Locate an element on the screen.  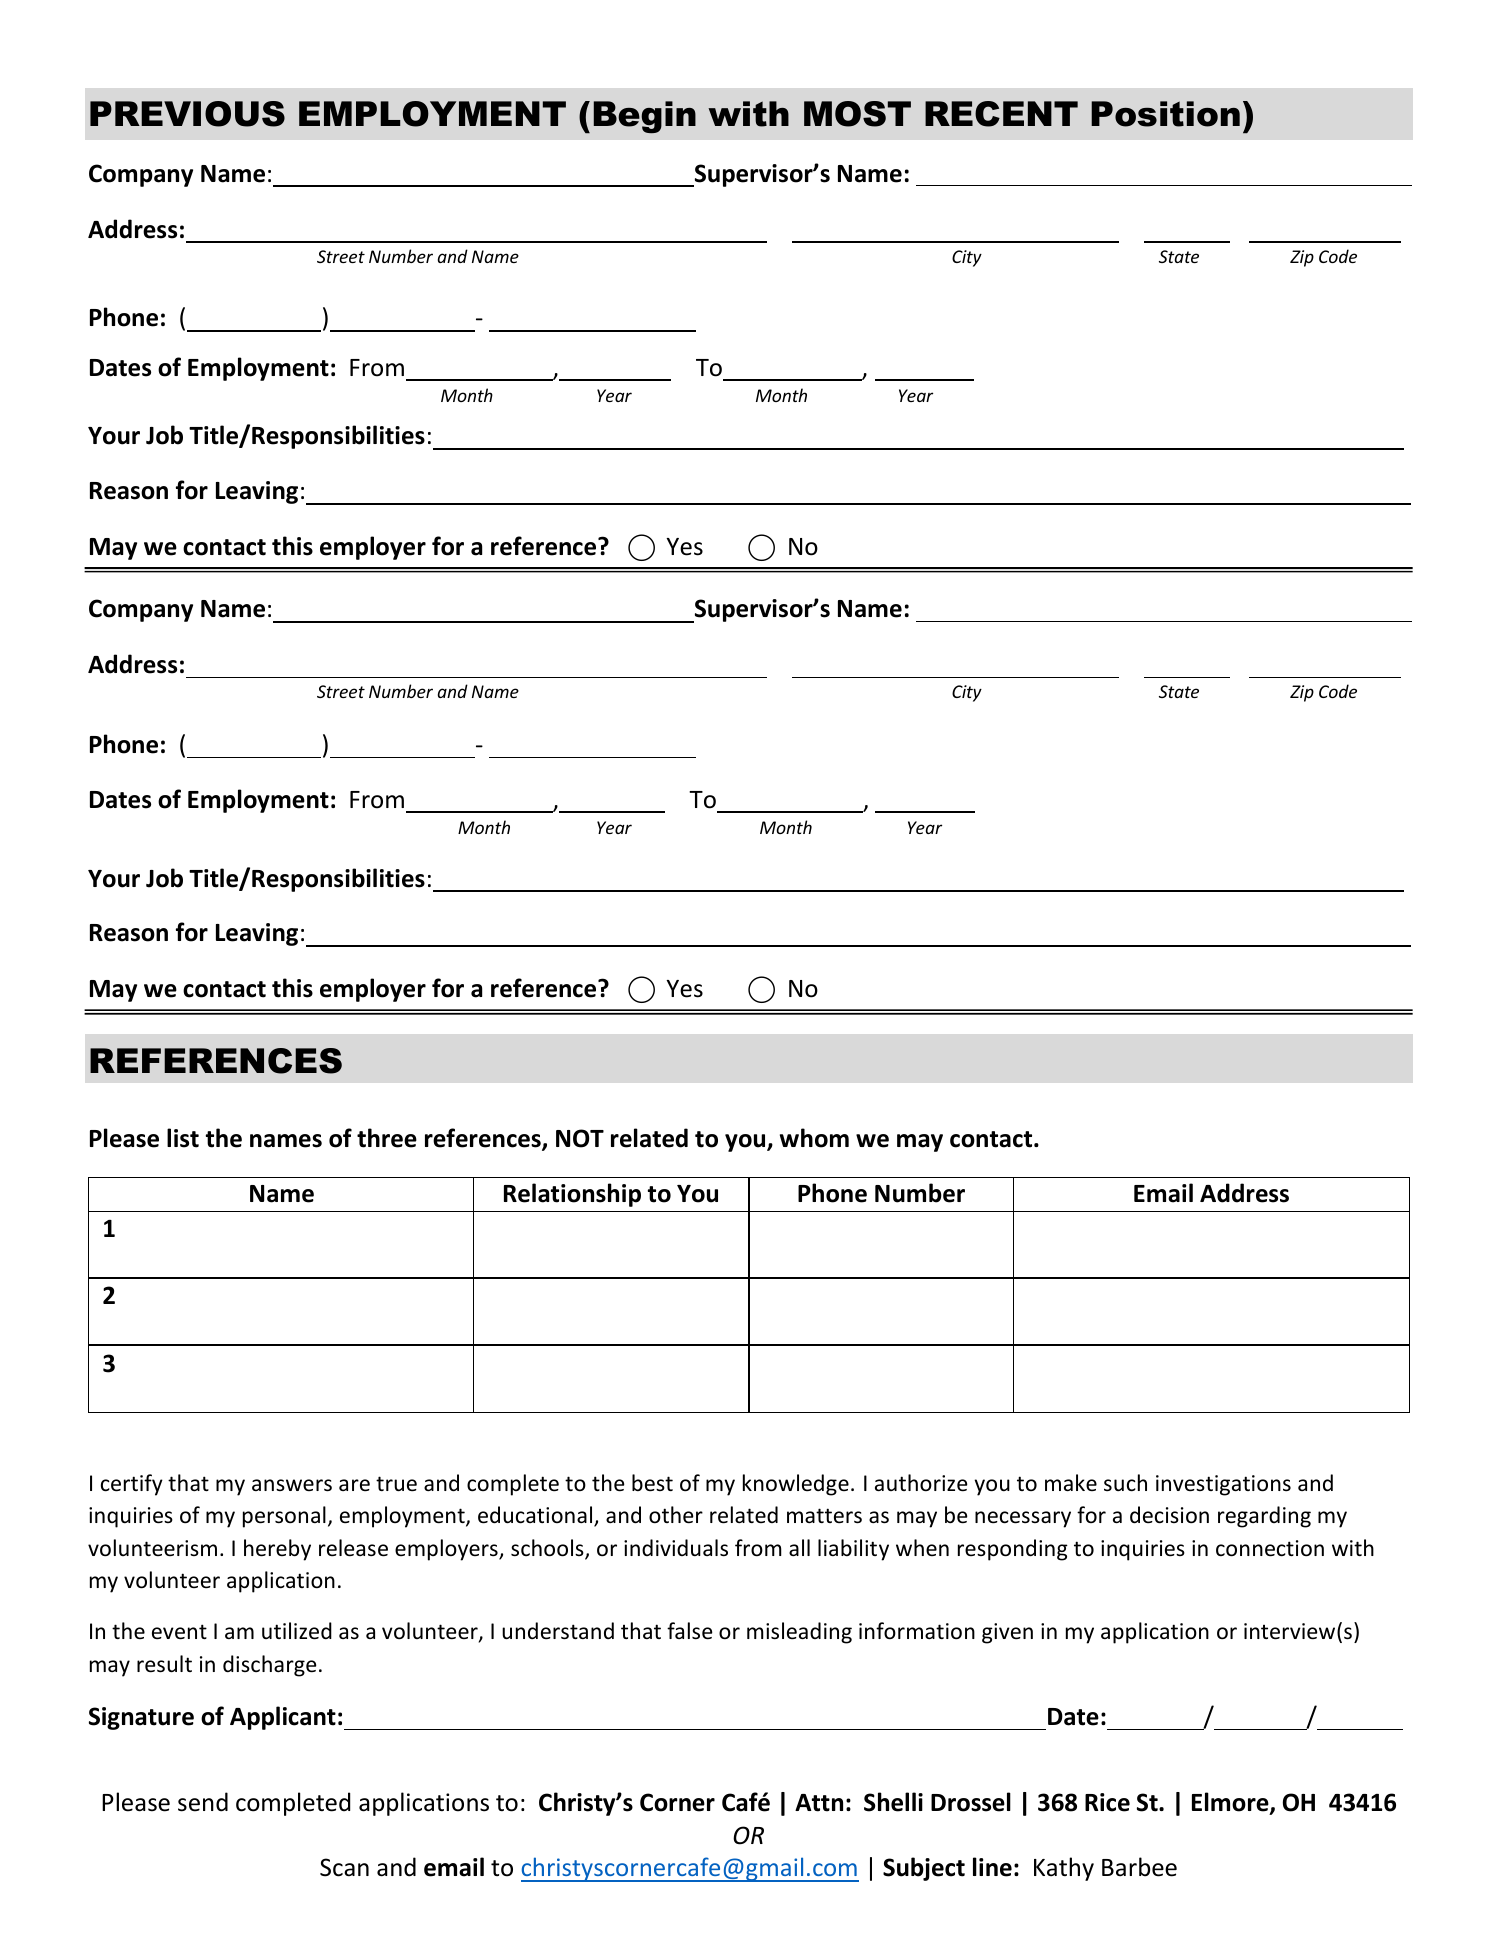
Position is located at coordinates (1165, 114).
